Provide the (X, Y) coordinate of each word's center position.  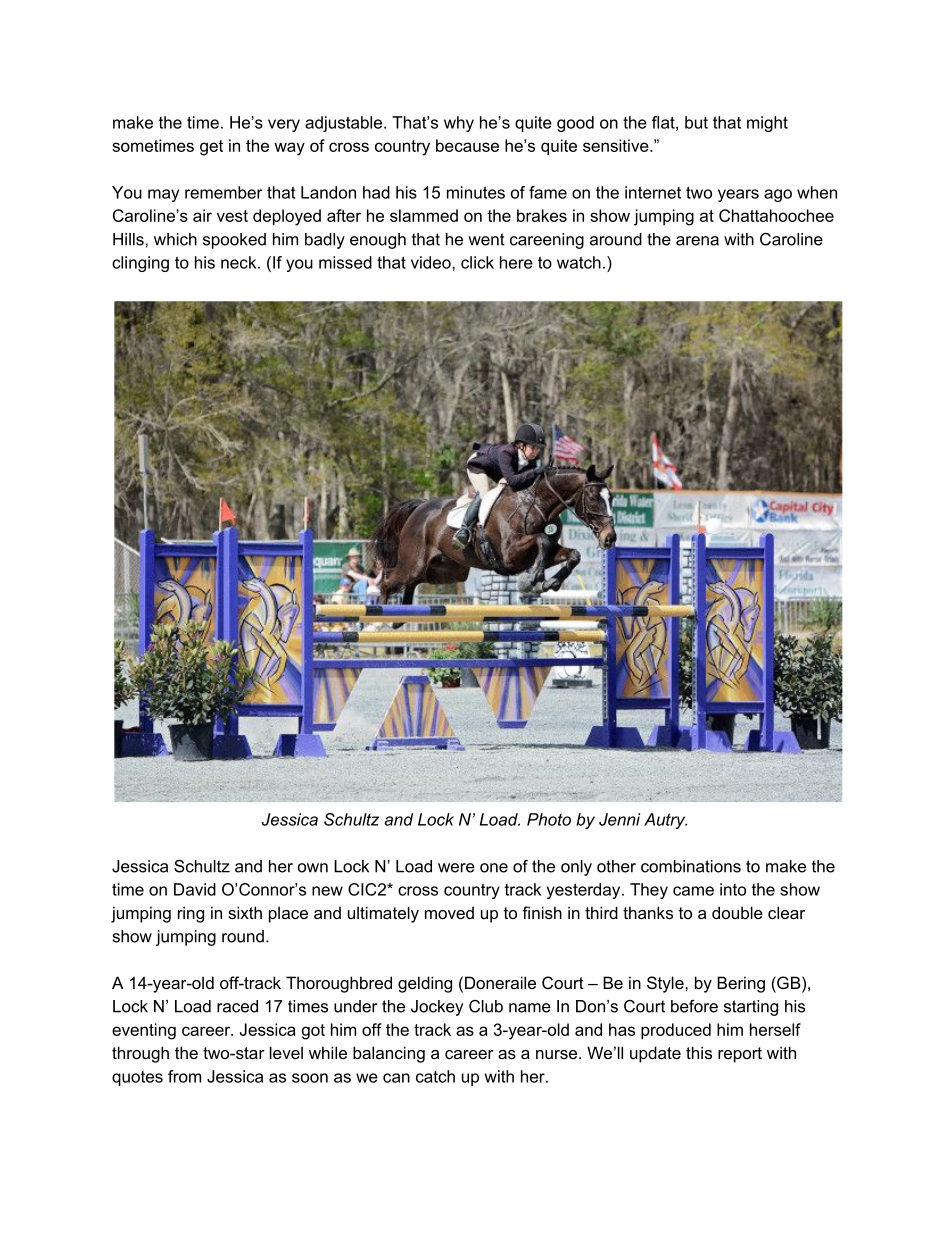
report (740, 1055)
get (211, 148)
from (184, 1076)
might (767, 124)
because (467, 145)
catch (435, 1076)
